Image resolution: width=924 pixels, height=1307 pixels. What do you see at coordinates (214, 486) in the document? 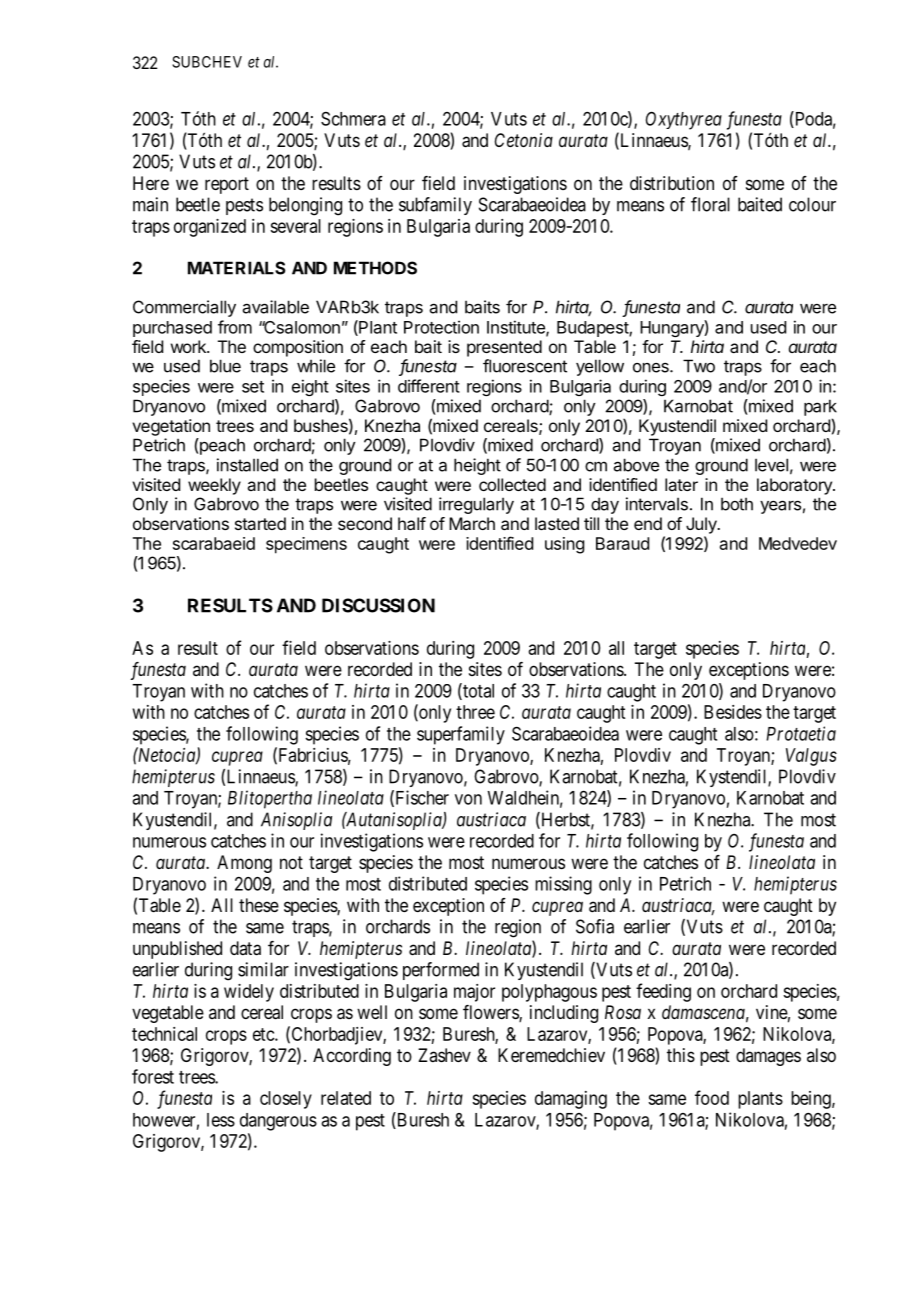
I see `weekly` at bounding box center [214, 486].
